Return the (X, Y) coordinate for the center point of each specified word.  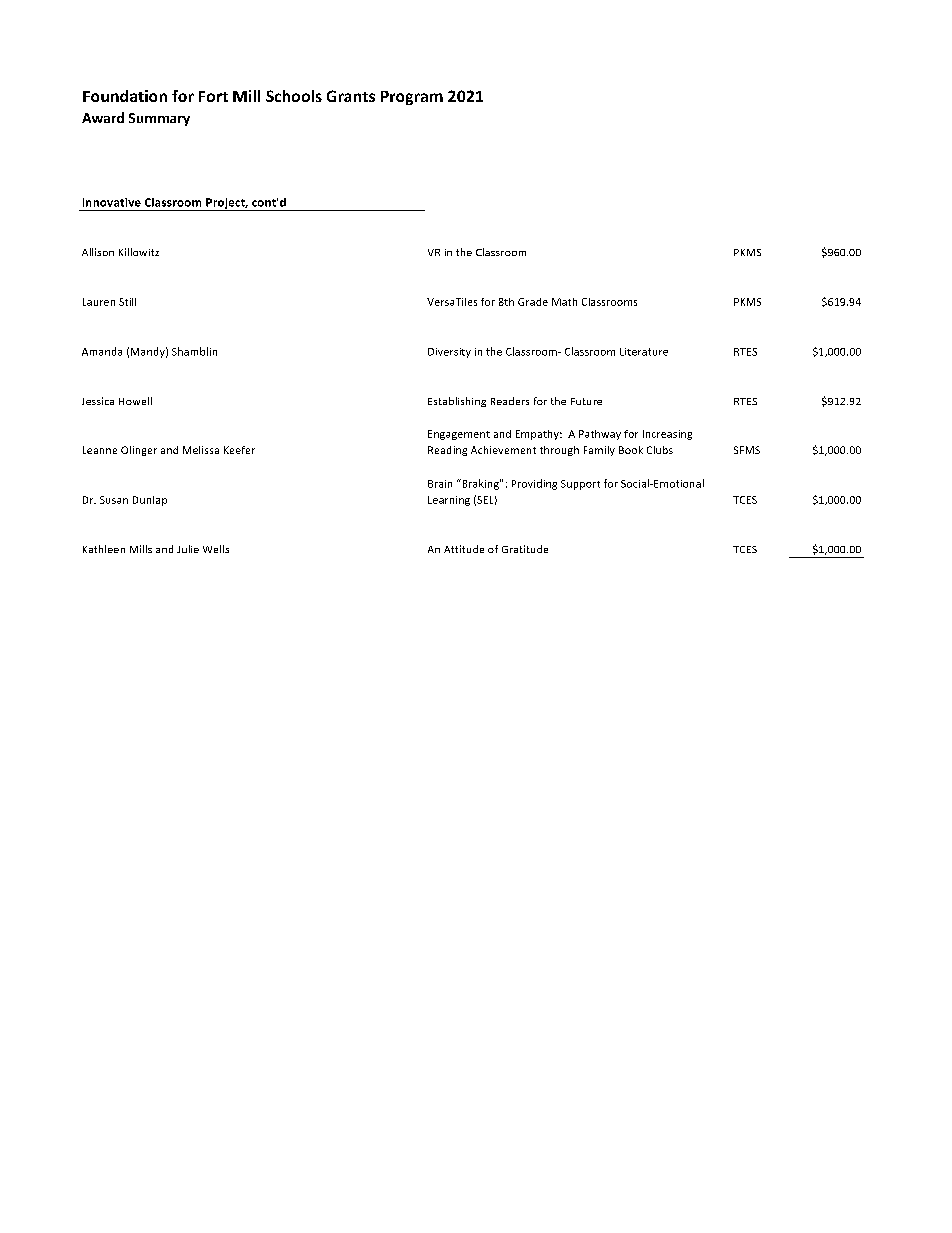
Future (586, 401)
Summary (159, 119)
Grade (533, 302)
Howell (135, 401)
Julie (188, 549)
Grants (351, 96)
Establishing (457, 402)
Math (564, 302)
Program (412, 98)
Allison (98, 252)
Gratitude (525, 549)
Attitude (464, 549)
